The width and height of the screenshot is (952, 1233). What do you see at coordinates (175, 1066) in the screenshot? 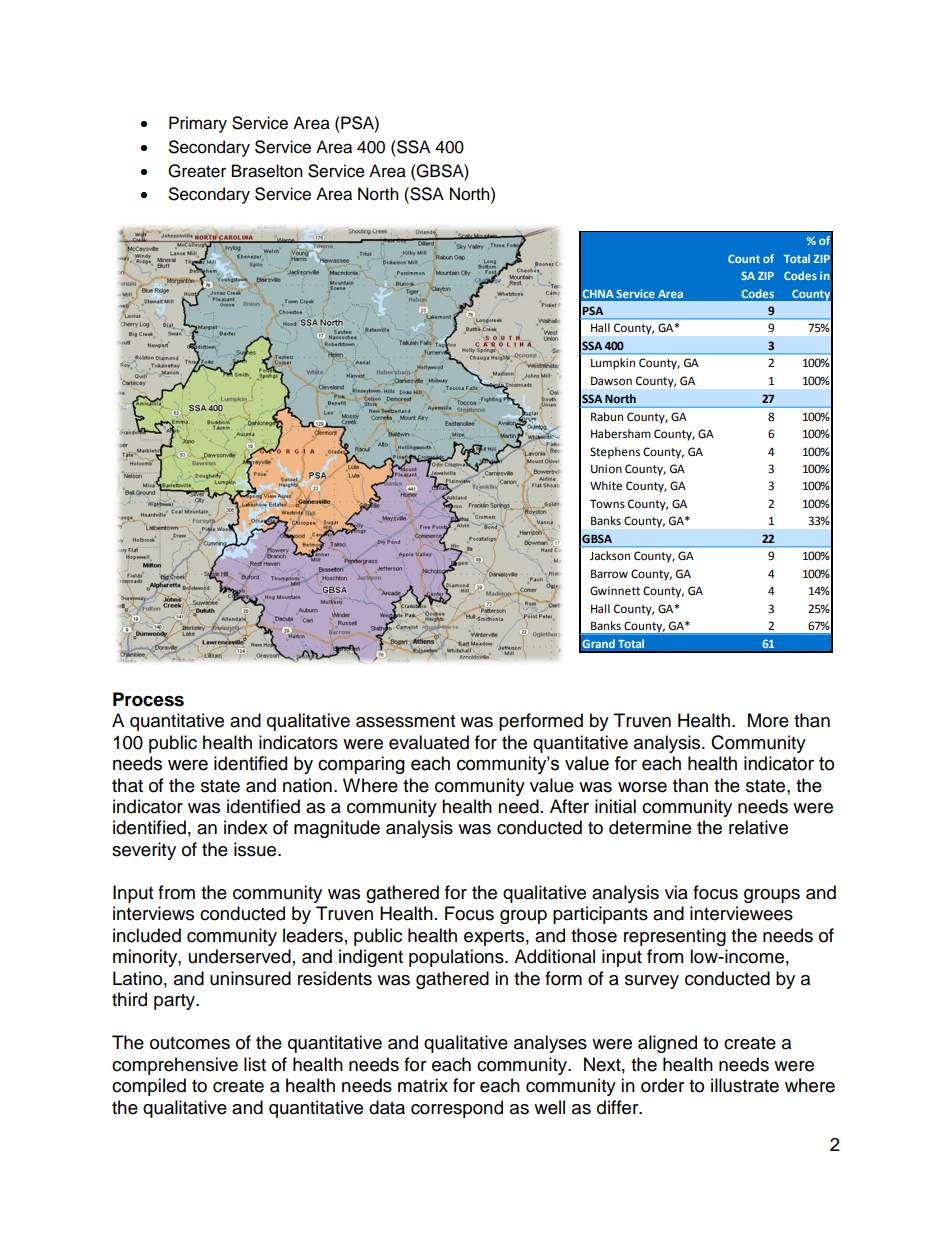
I see `comprehensive` at bounding box center [175, 1066].
